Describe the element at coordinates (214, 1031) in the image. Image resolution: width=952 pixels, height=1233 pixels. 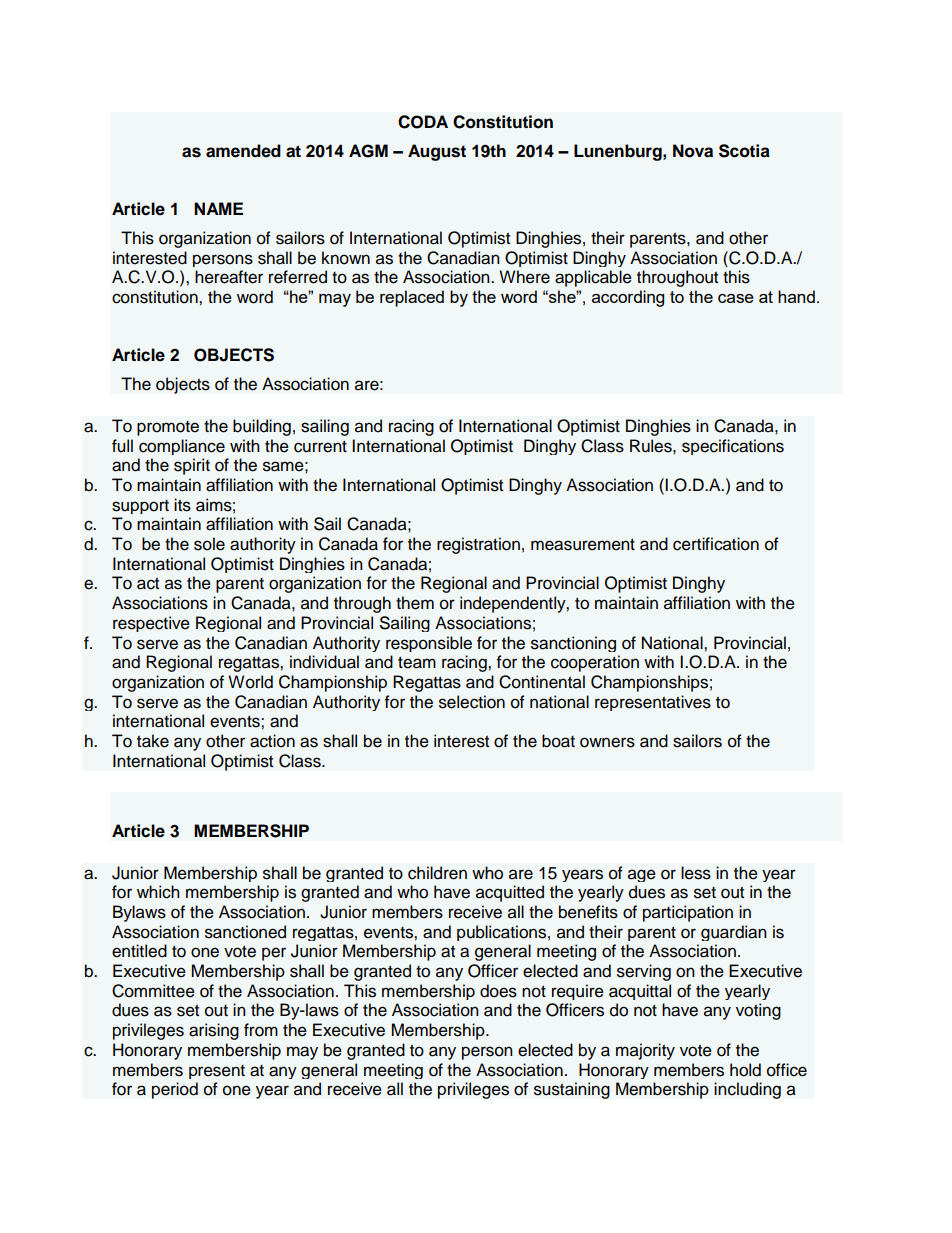
I see `arising` at that location.
